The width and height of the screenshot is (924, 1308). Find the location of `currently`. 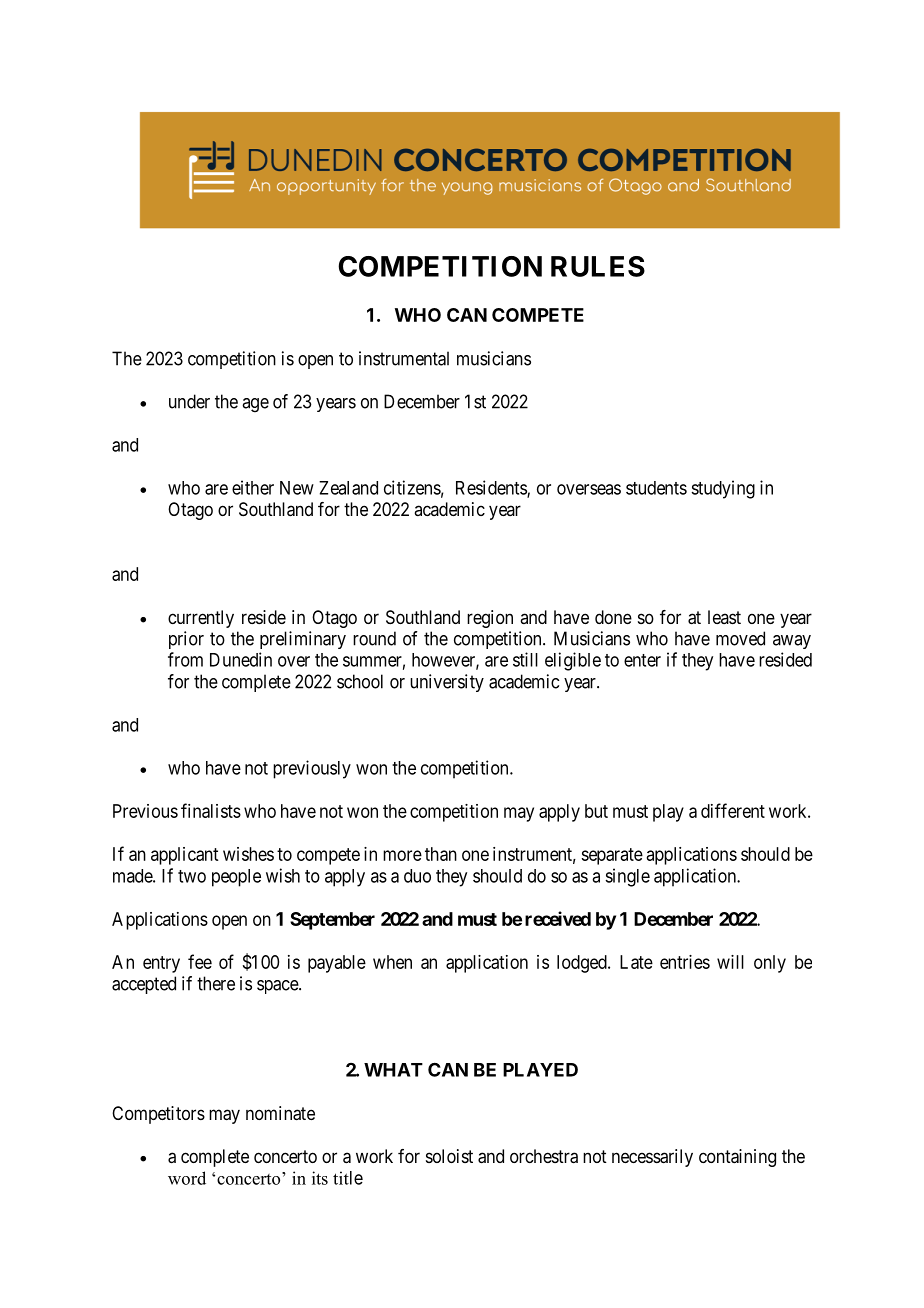

currently is located at coordinates (201, 619).
